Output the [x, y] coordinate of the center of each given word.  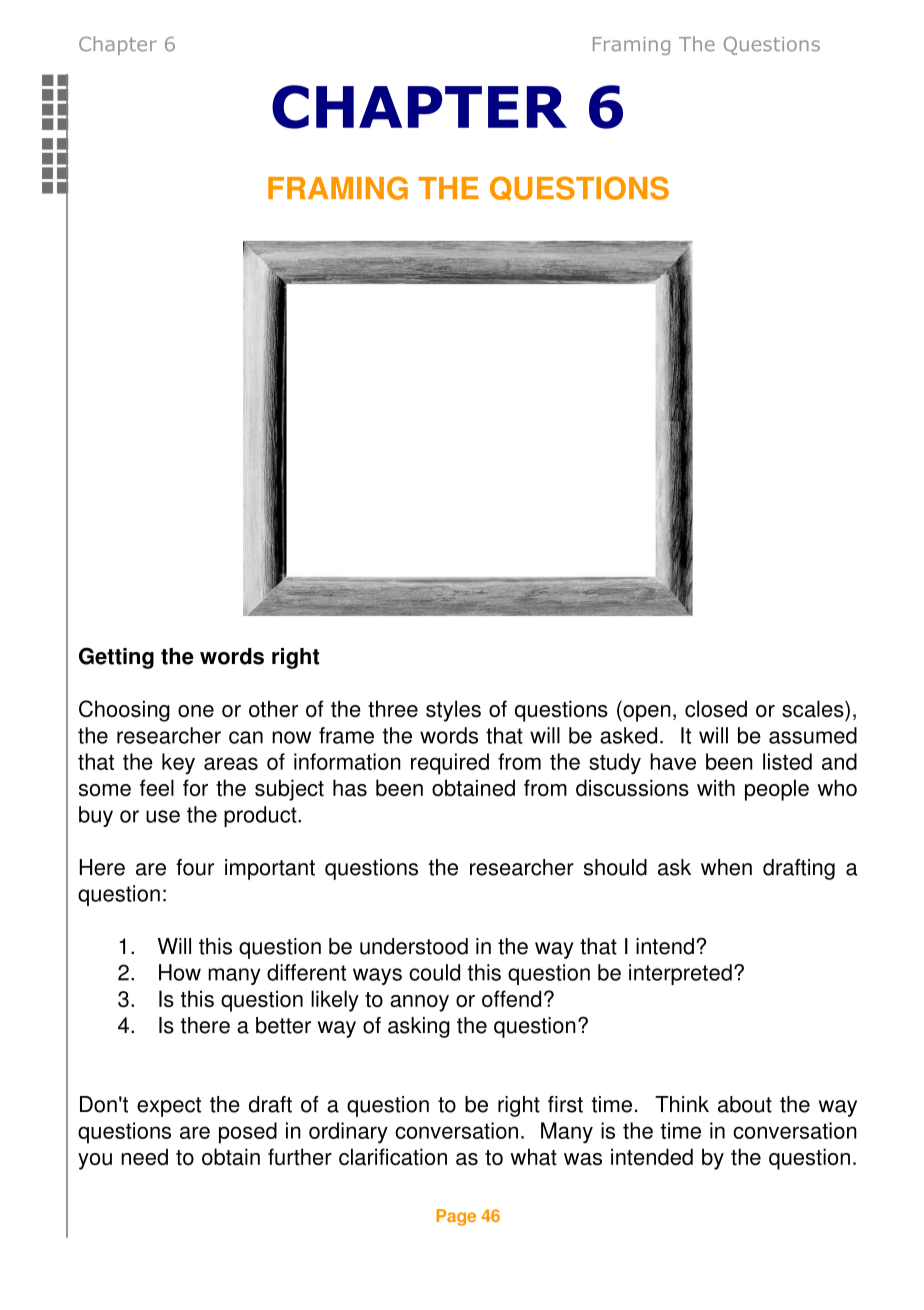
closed [716, 709]
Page [456, 1217]
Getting [116, 658]
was [583, 1159]
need [144, 1157]
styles [453, 711]
